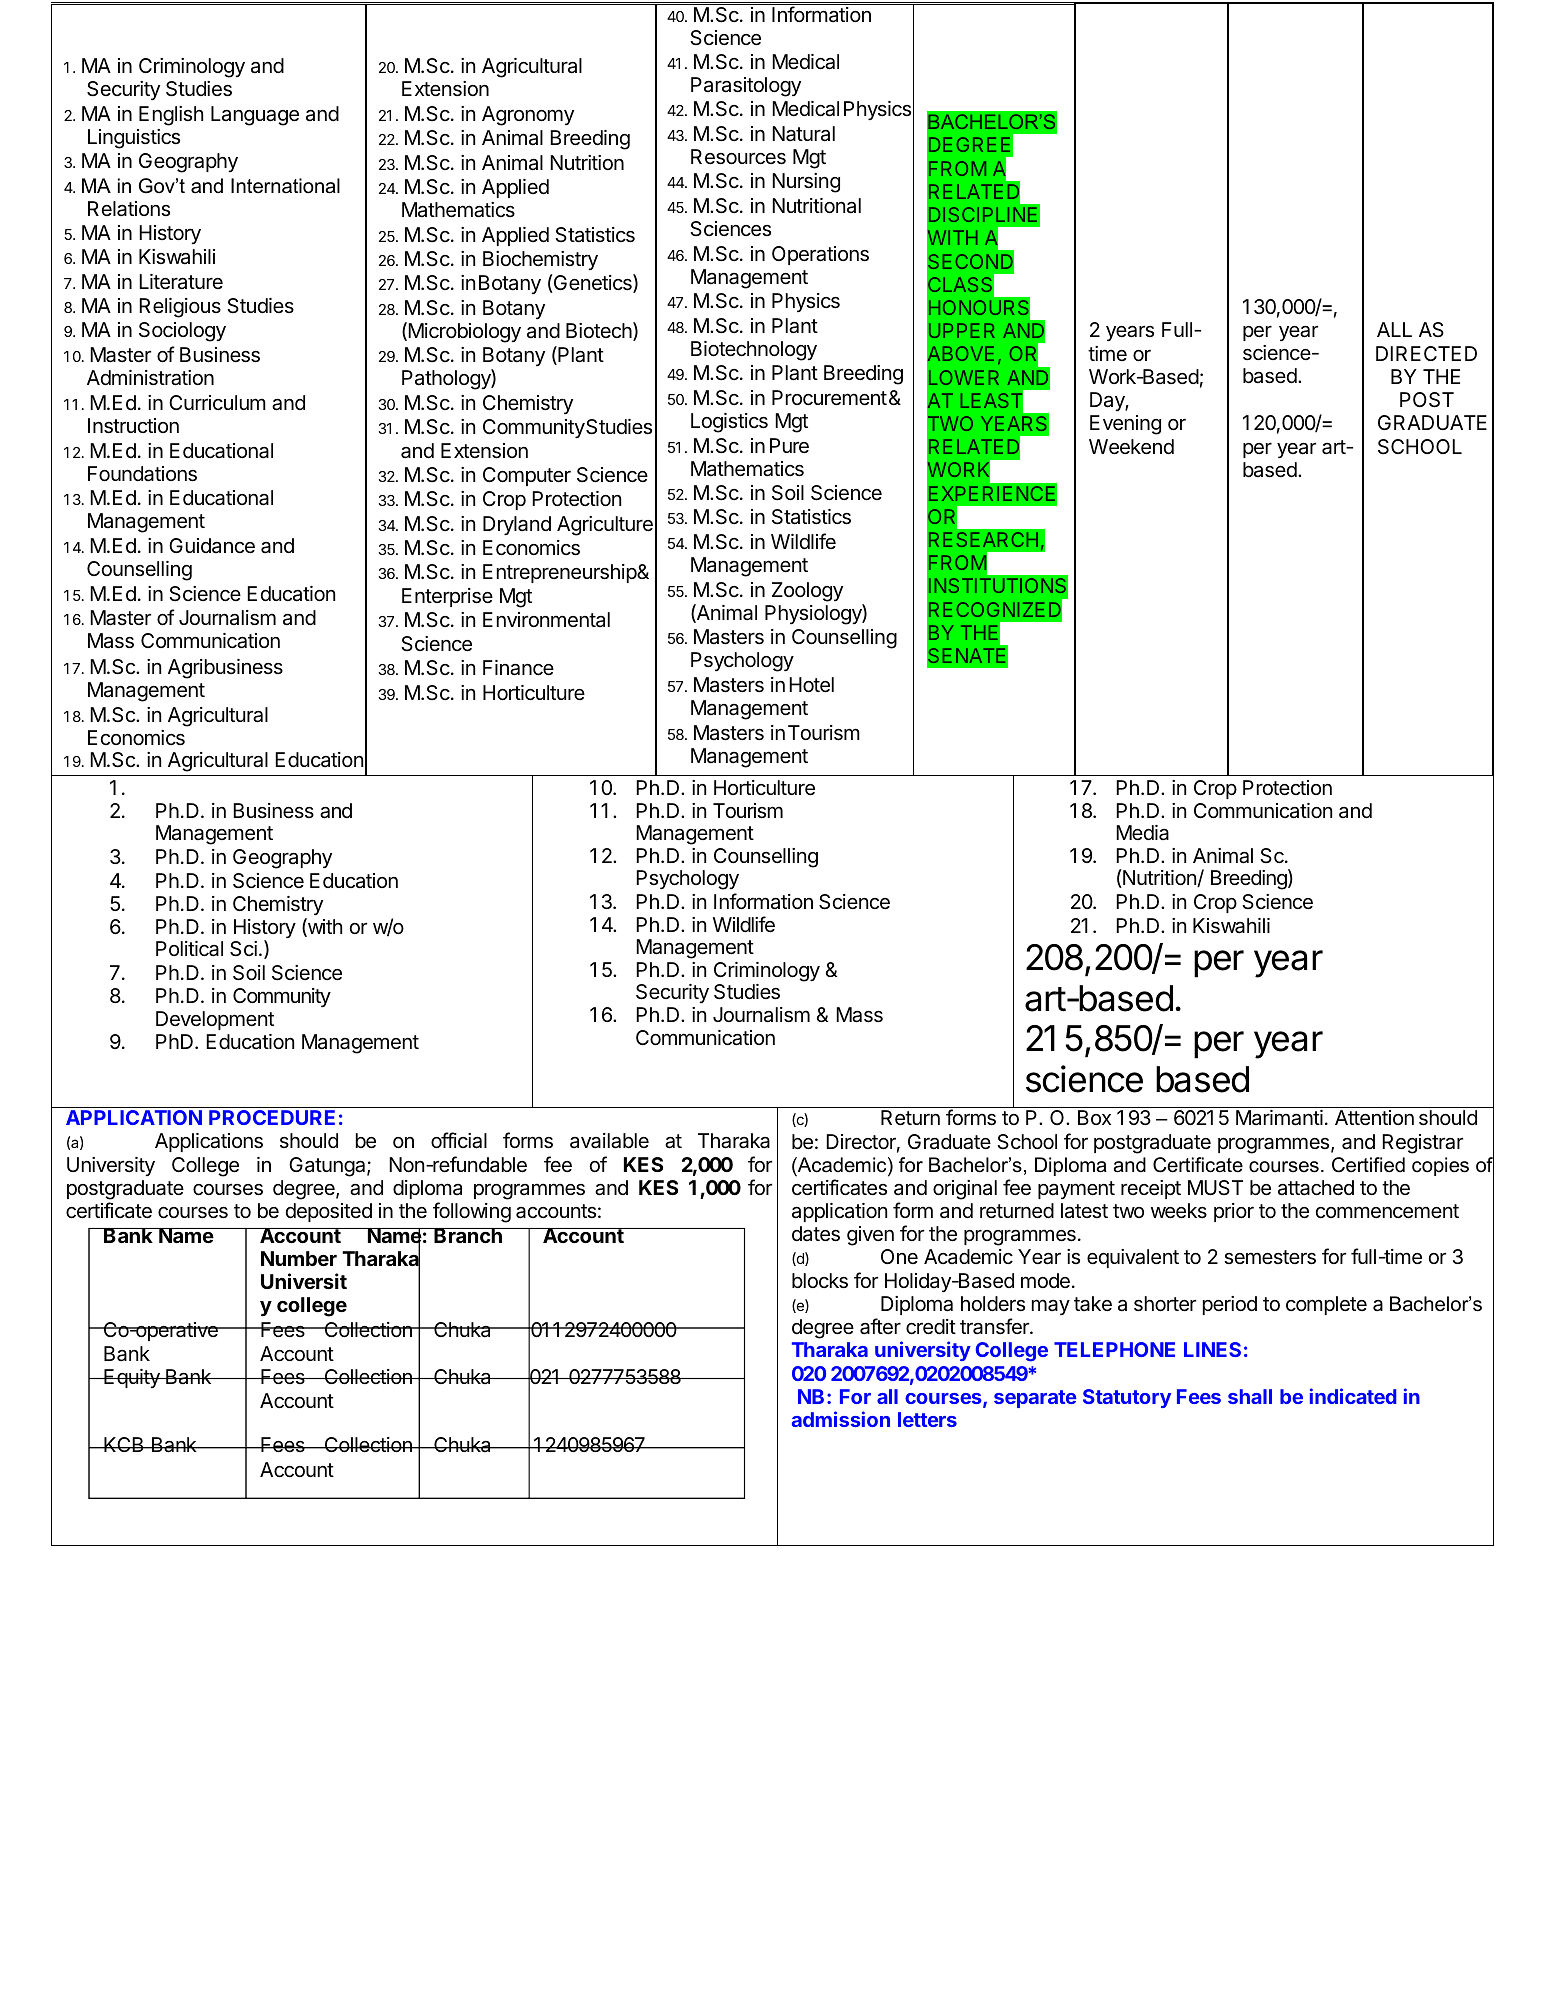 This screenshot has width=1545, height=1999. I want to click on Equity, so click(132, 1378).
